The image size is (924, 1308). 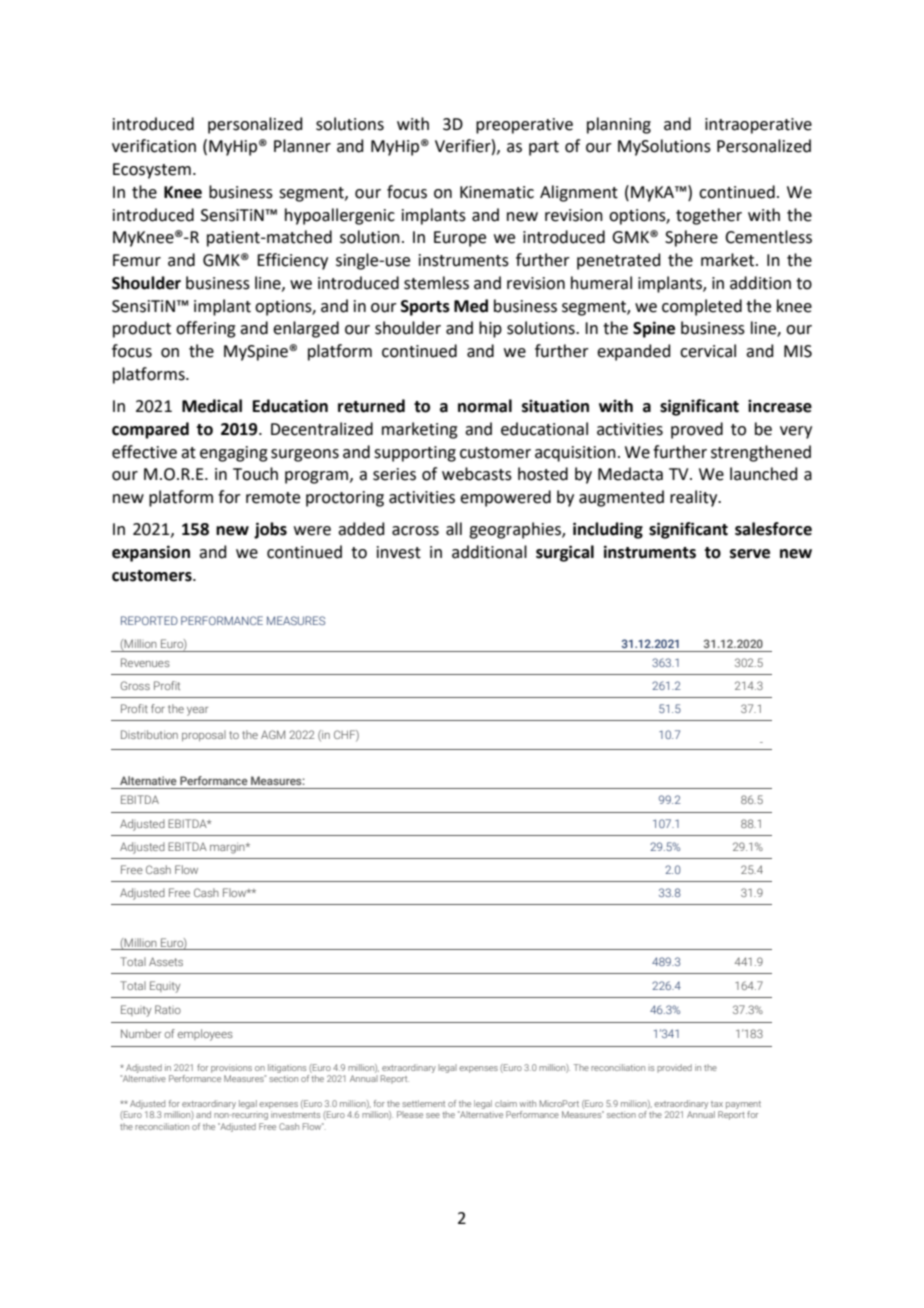 I want to click on claim, so click(x=506, y=1103).
